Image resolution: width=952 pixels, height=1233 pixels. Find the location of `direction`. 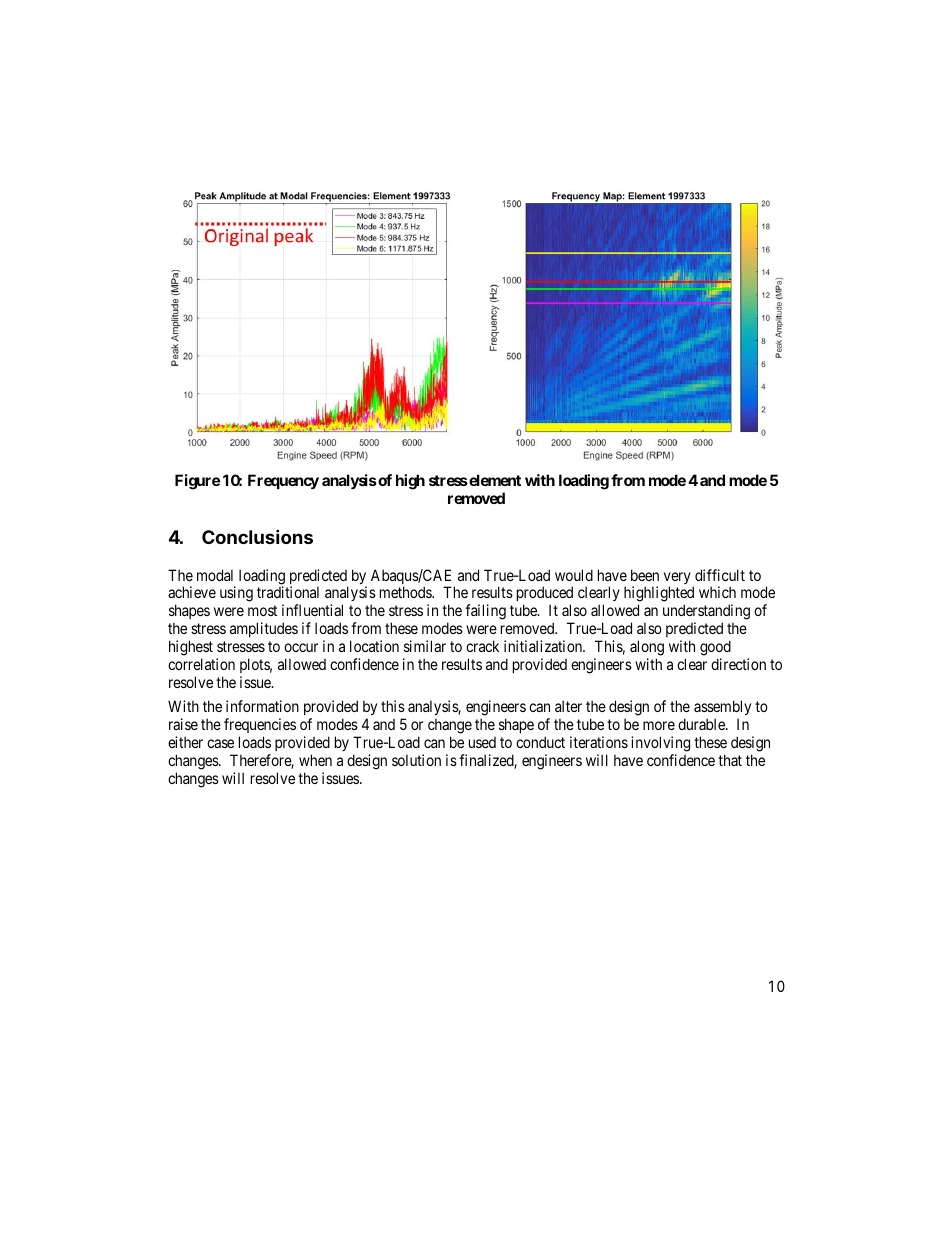

direction is located at coordinates (738, 664).
